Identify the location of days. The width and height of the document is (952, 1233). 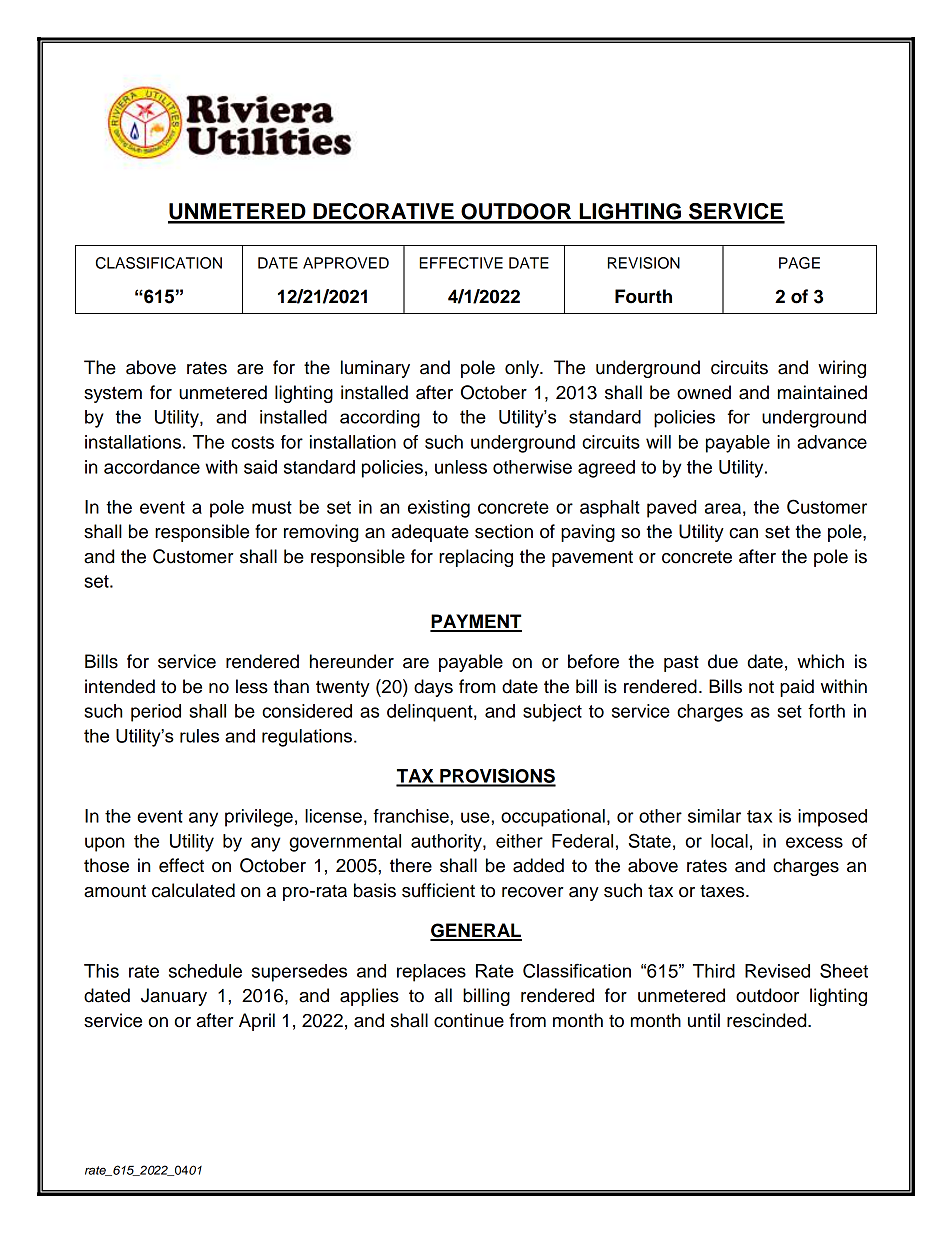
(433, 688).
